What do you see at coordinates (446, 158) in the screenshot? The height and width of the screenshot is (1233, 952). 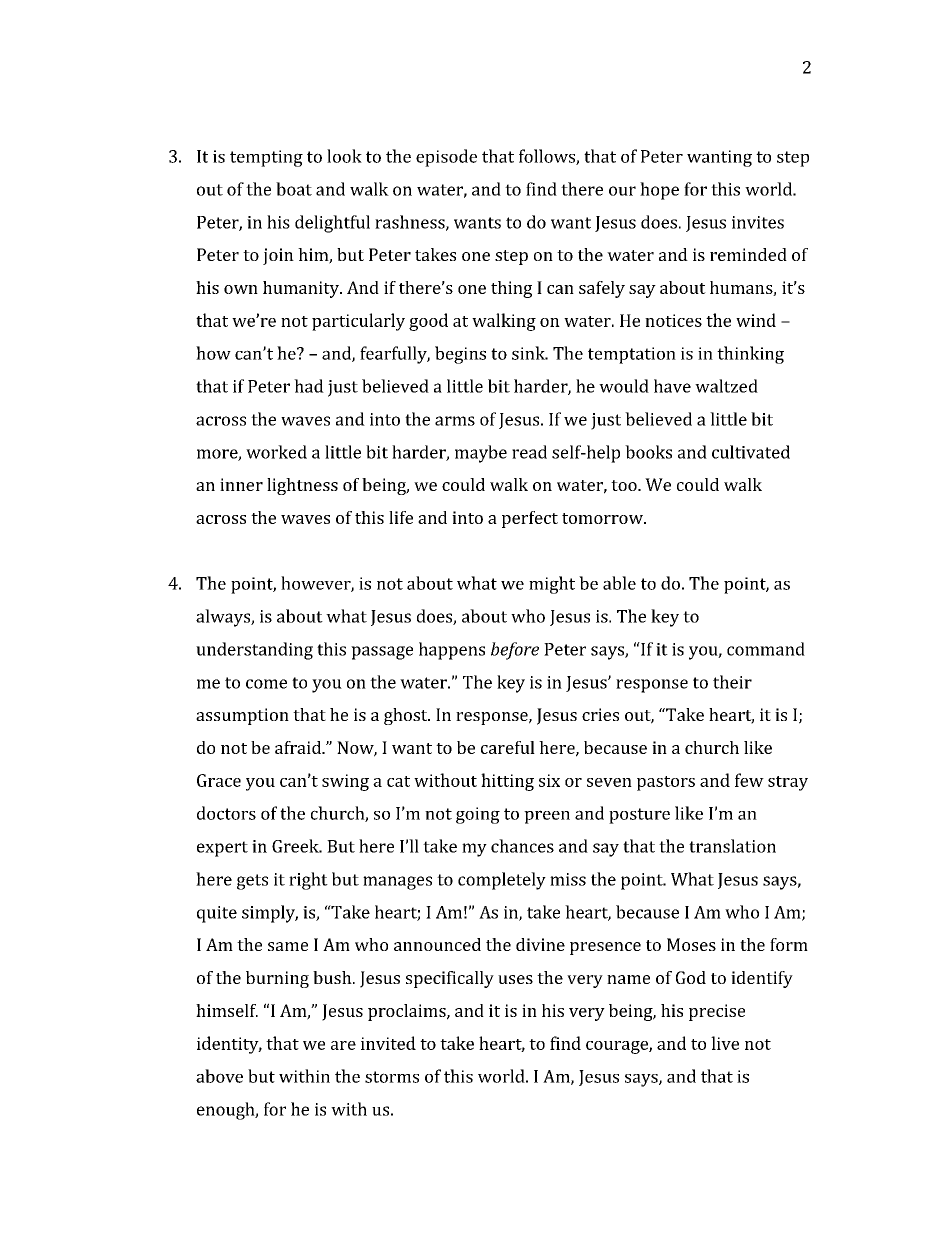 I see `episode` at bounding box center [446, 158].
